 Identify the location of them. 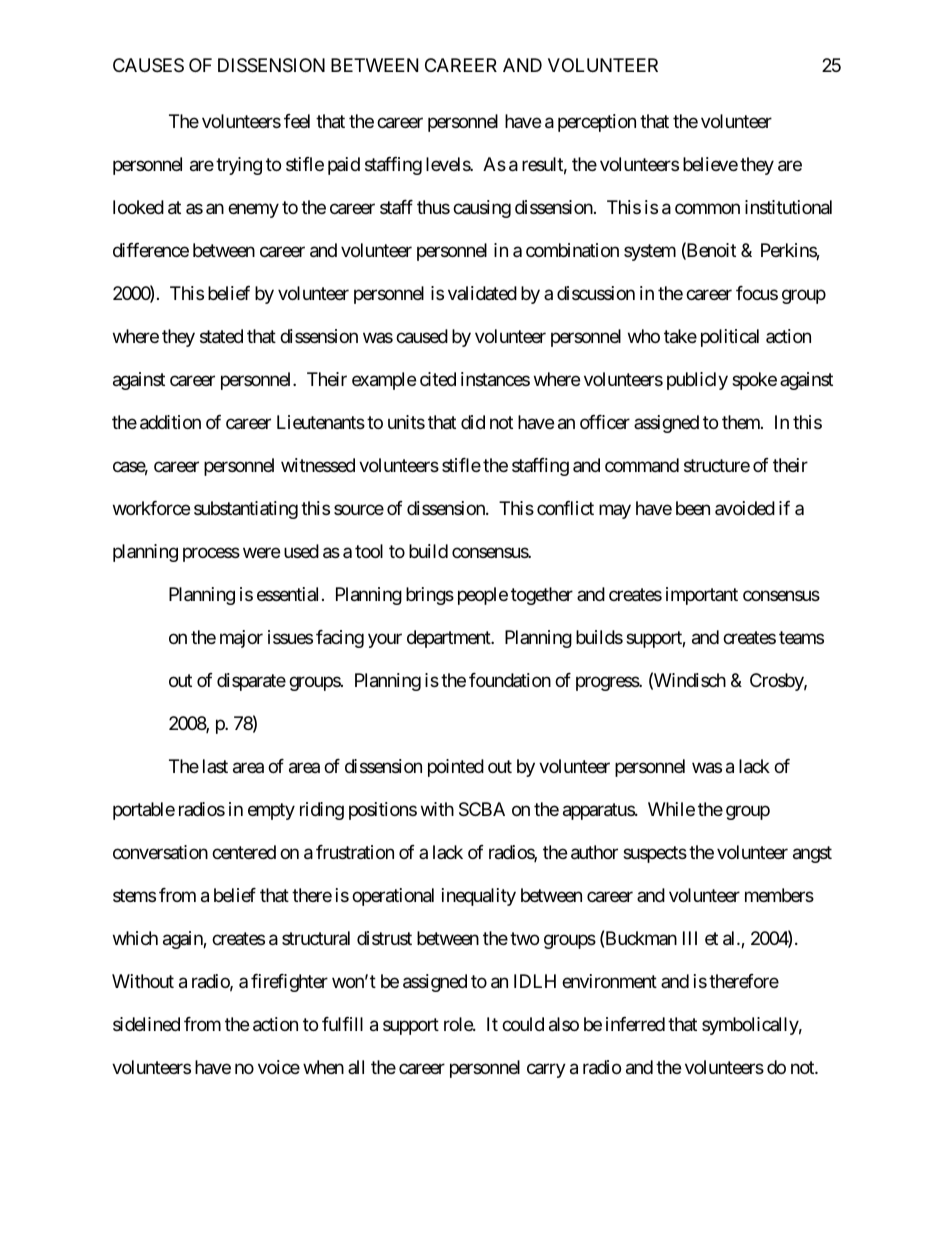
(742, 422).
